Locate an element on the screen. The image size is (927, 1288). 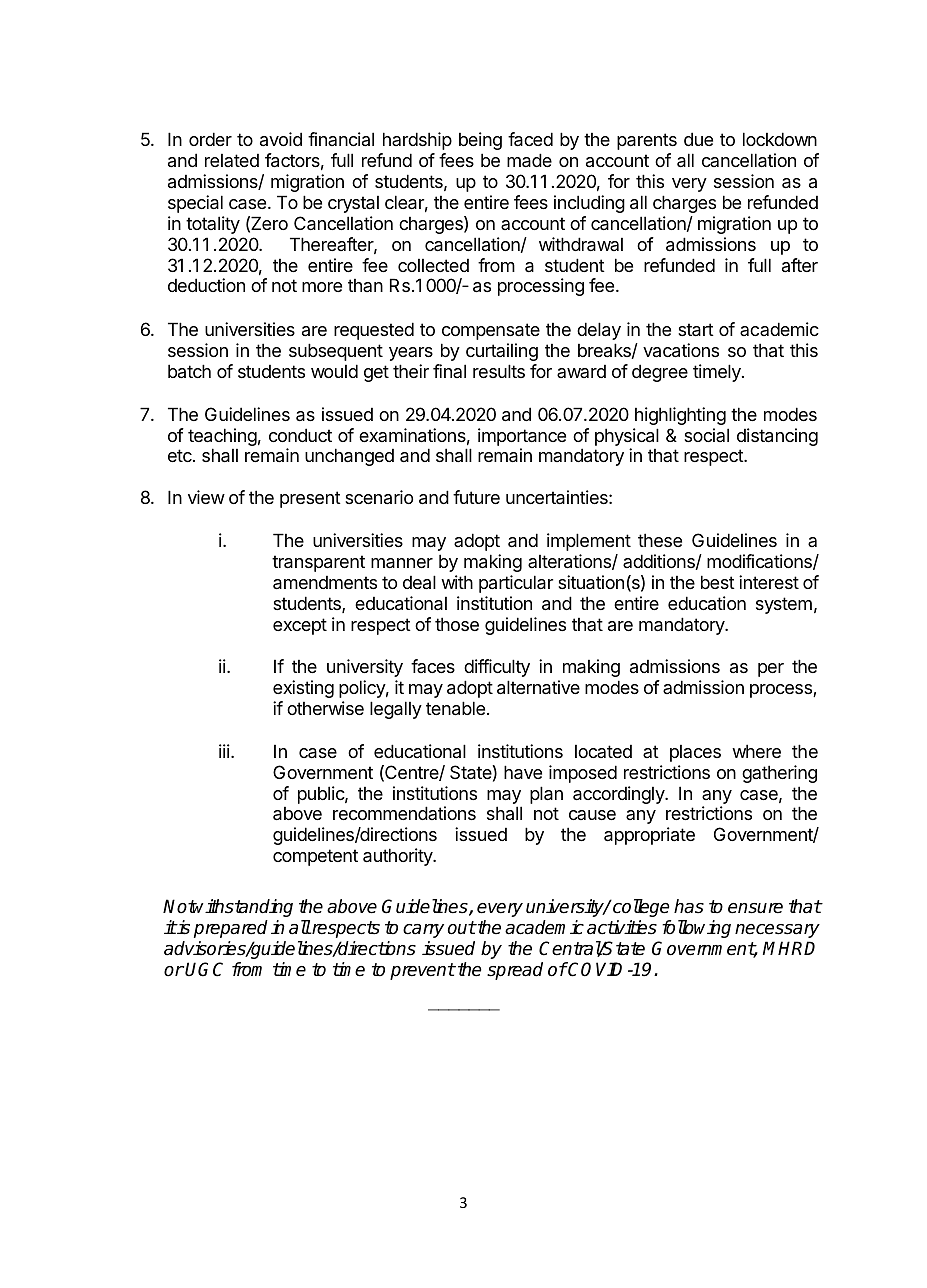
following is located at coordinates (696, 929).
